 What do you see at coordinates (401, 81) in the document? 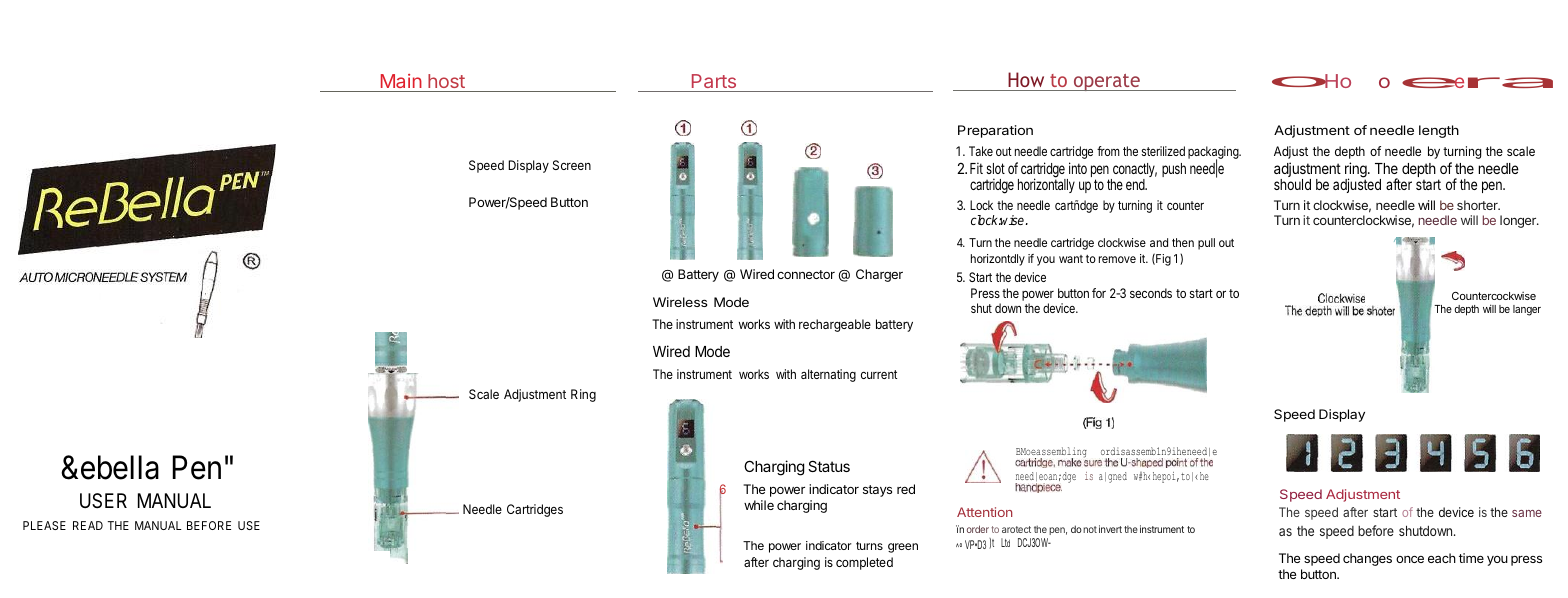
I see `Main` at bounding box center [401, 81].
